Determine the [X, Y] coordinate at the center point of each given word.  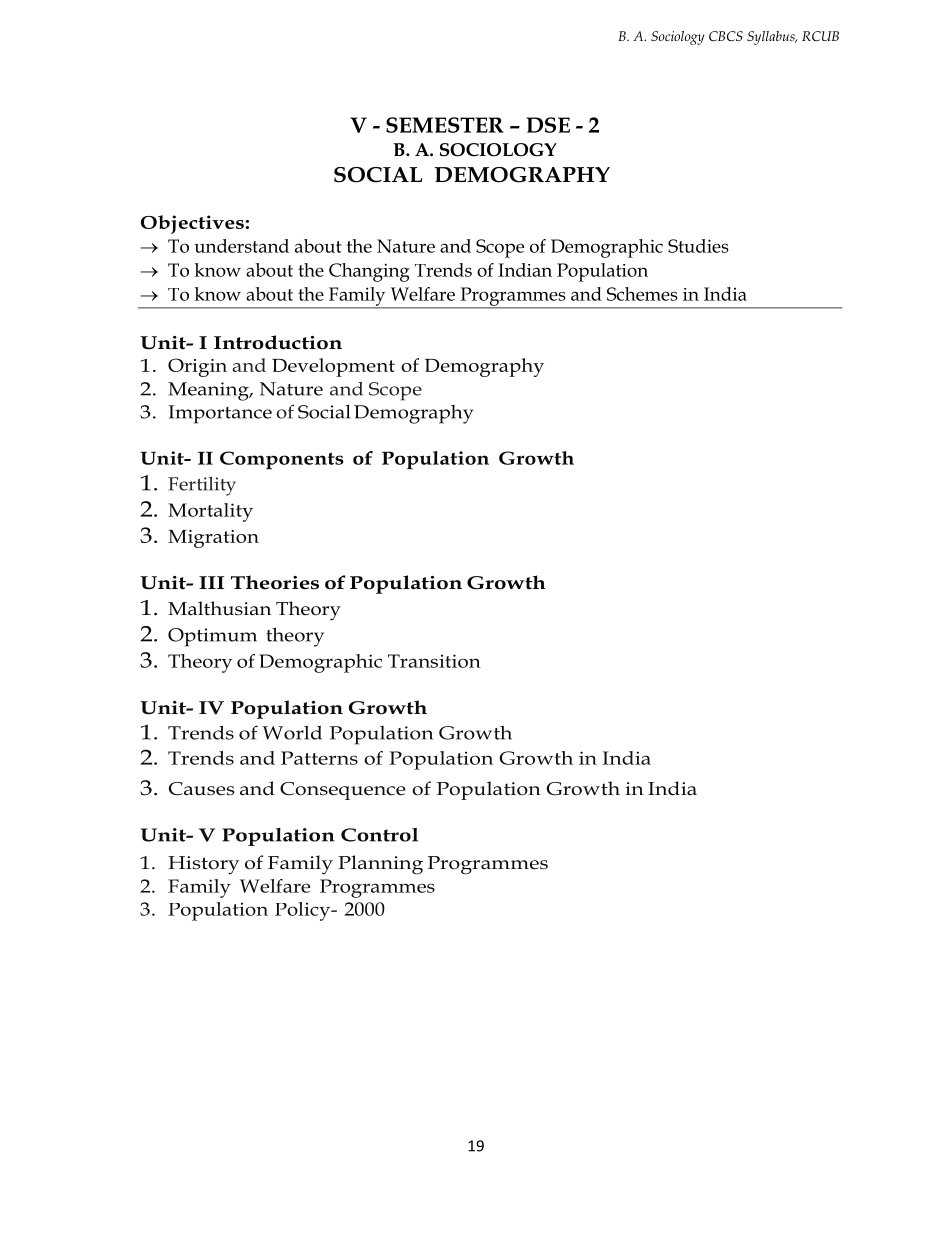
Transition [434, 661]
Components [282, 460]
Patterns [319, 758]
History [203, 865]
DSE [548, 125]
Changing [369, 272]
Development [333, 367]
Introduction [278, 342]
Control [379, 835]
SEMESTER [445, 125]
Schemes [642, 294]
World [292, 732]
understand [241, 246]
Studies [698, 246]
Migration [213, 539]
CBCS [726, 36]
